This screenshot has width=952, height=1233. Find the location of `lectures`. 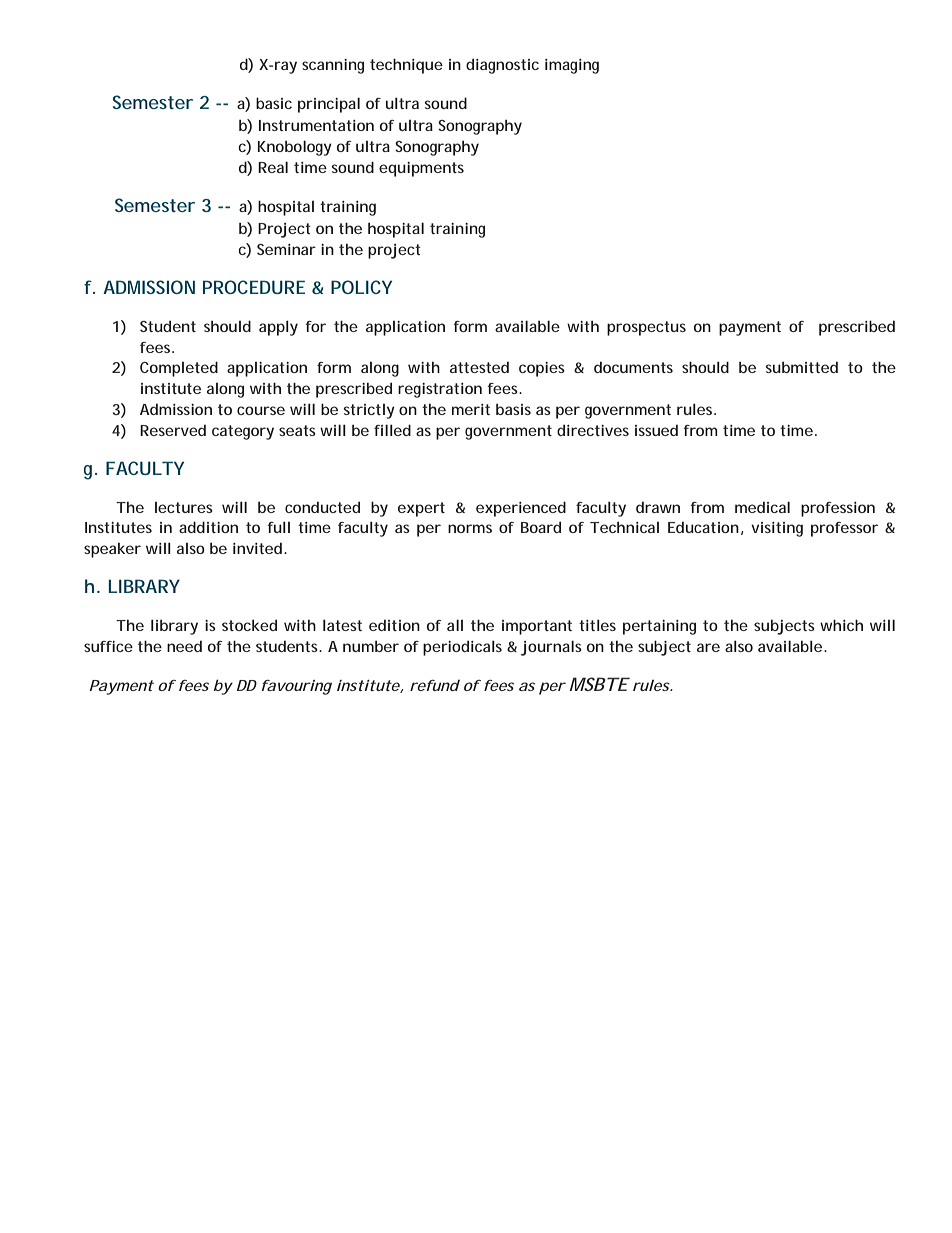

lectures is located at coordinates (184, 507).
